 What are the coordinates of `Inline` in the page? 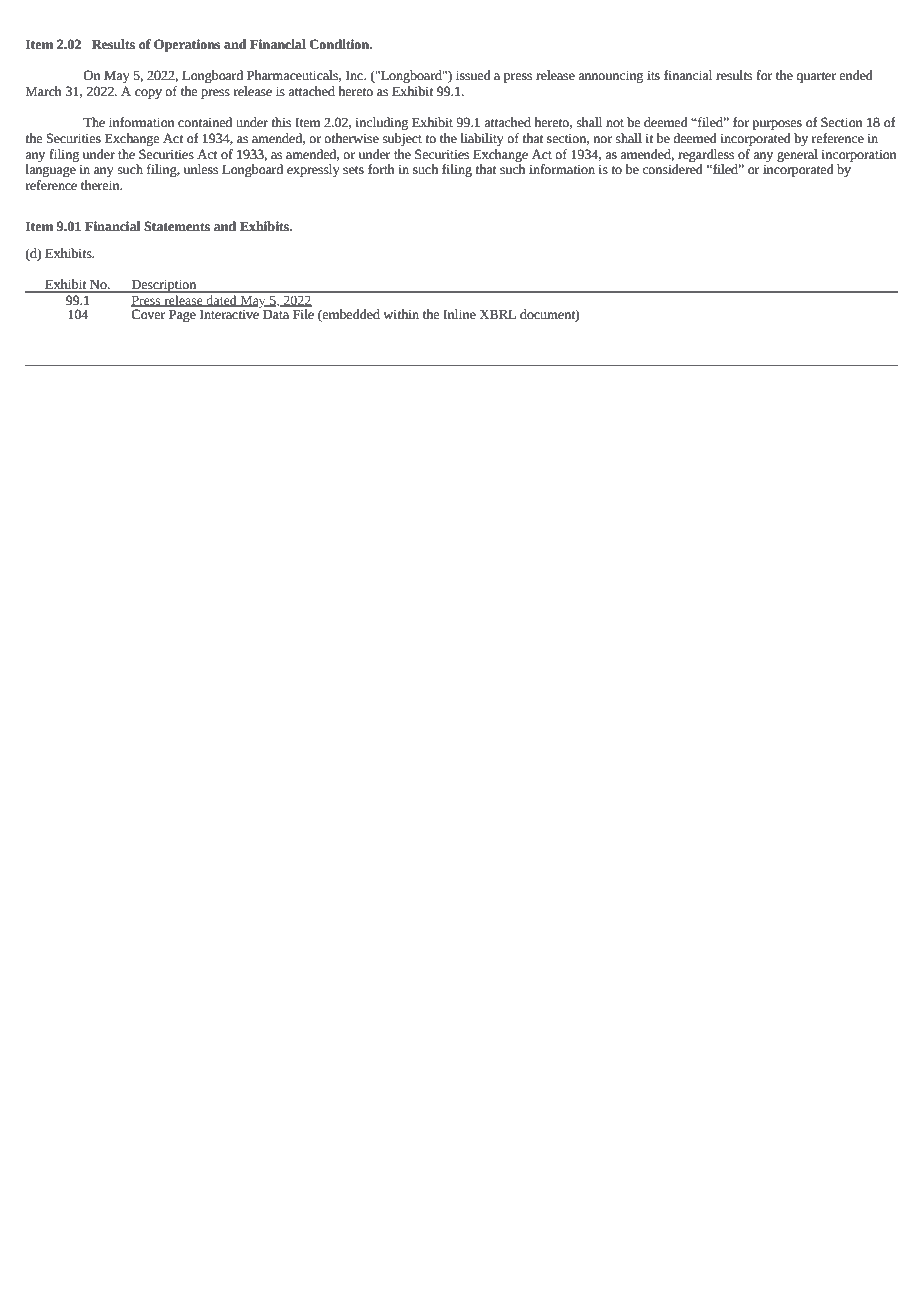 It's located at (459, 314).
